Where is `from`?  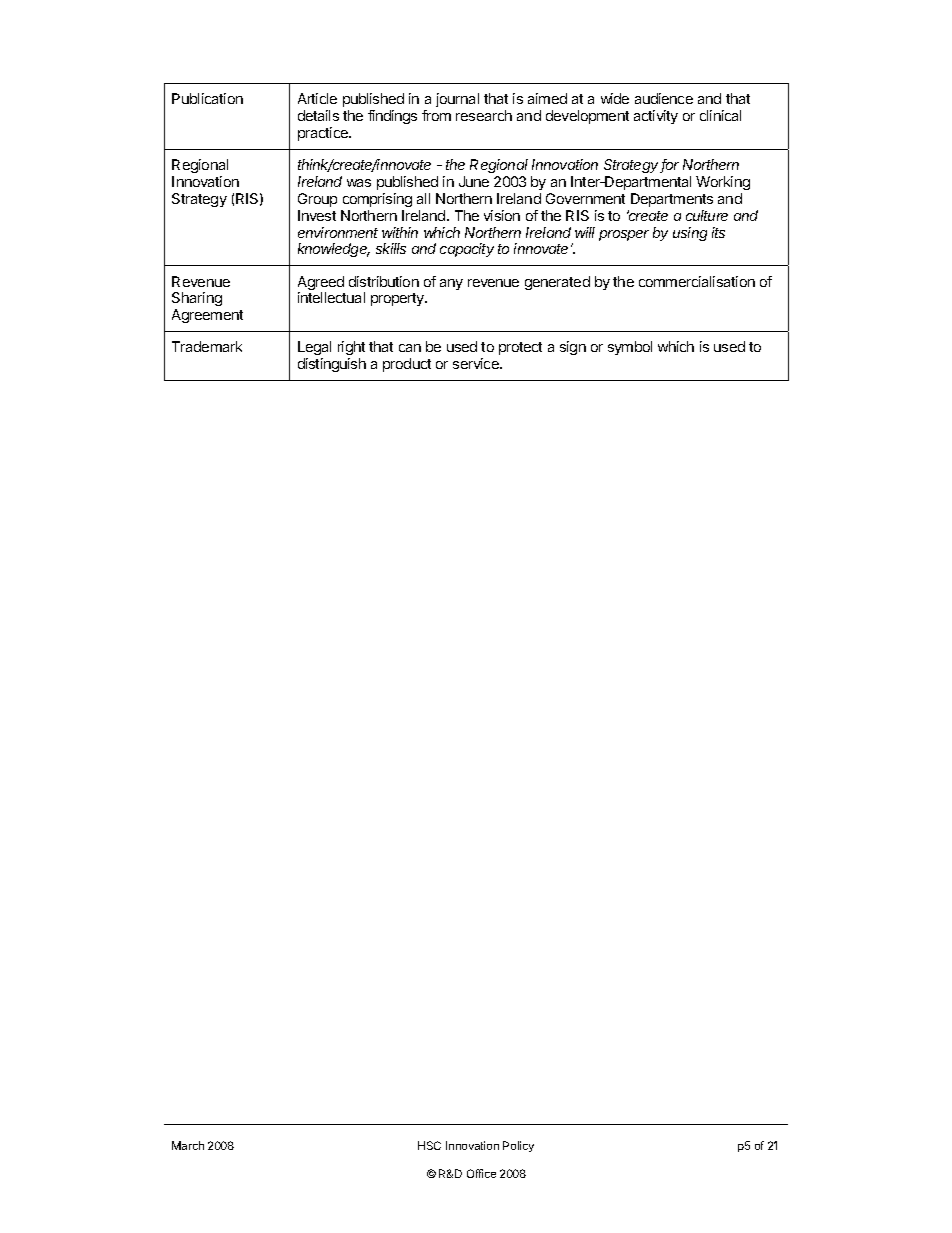 from is located at coordinates (436, 115).
